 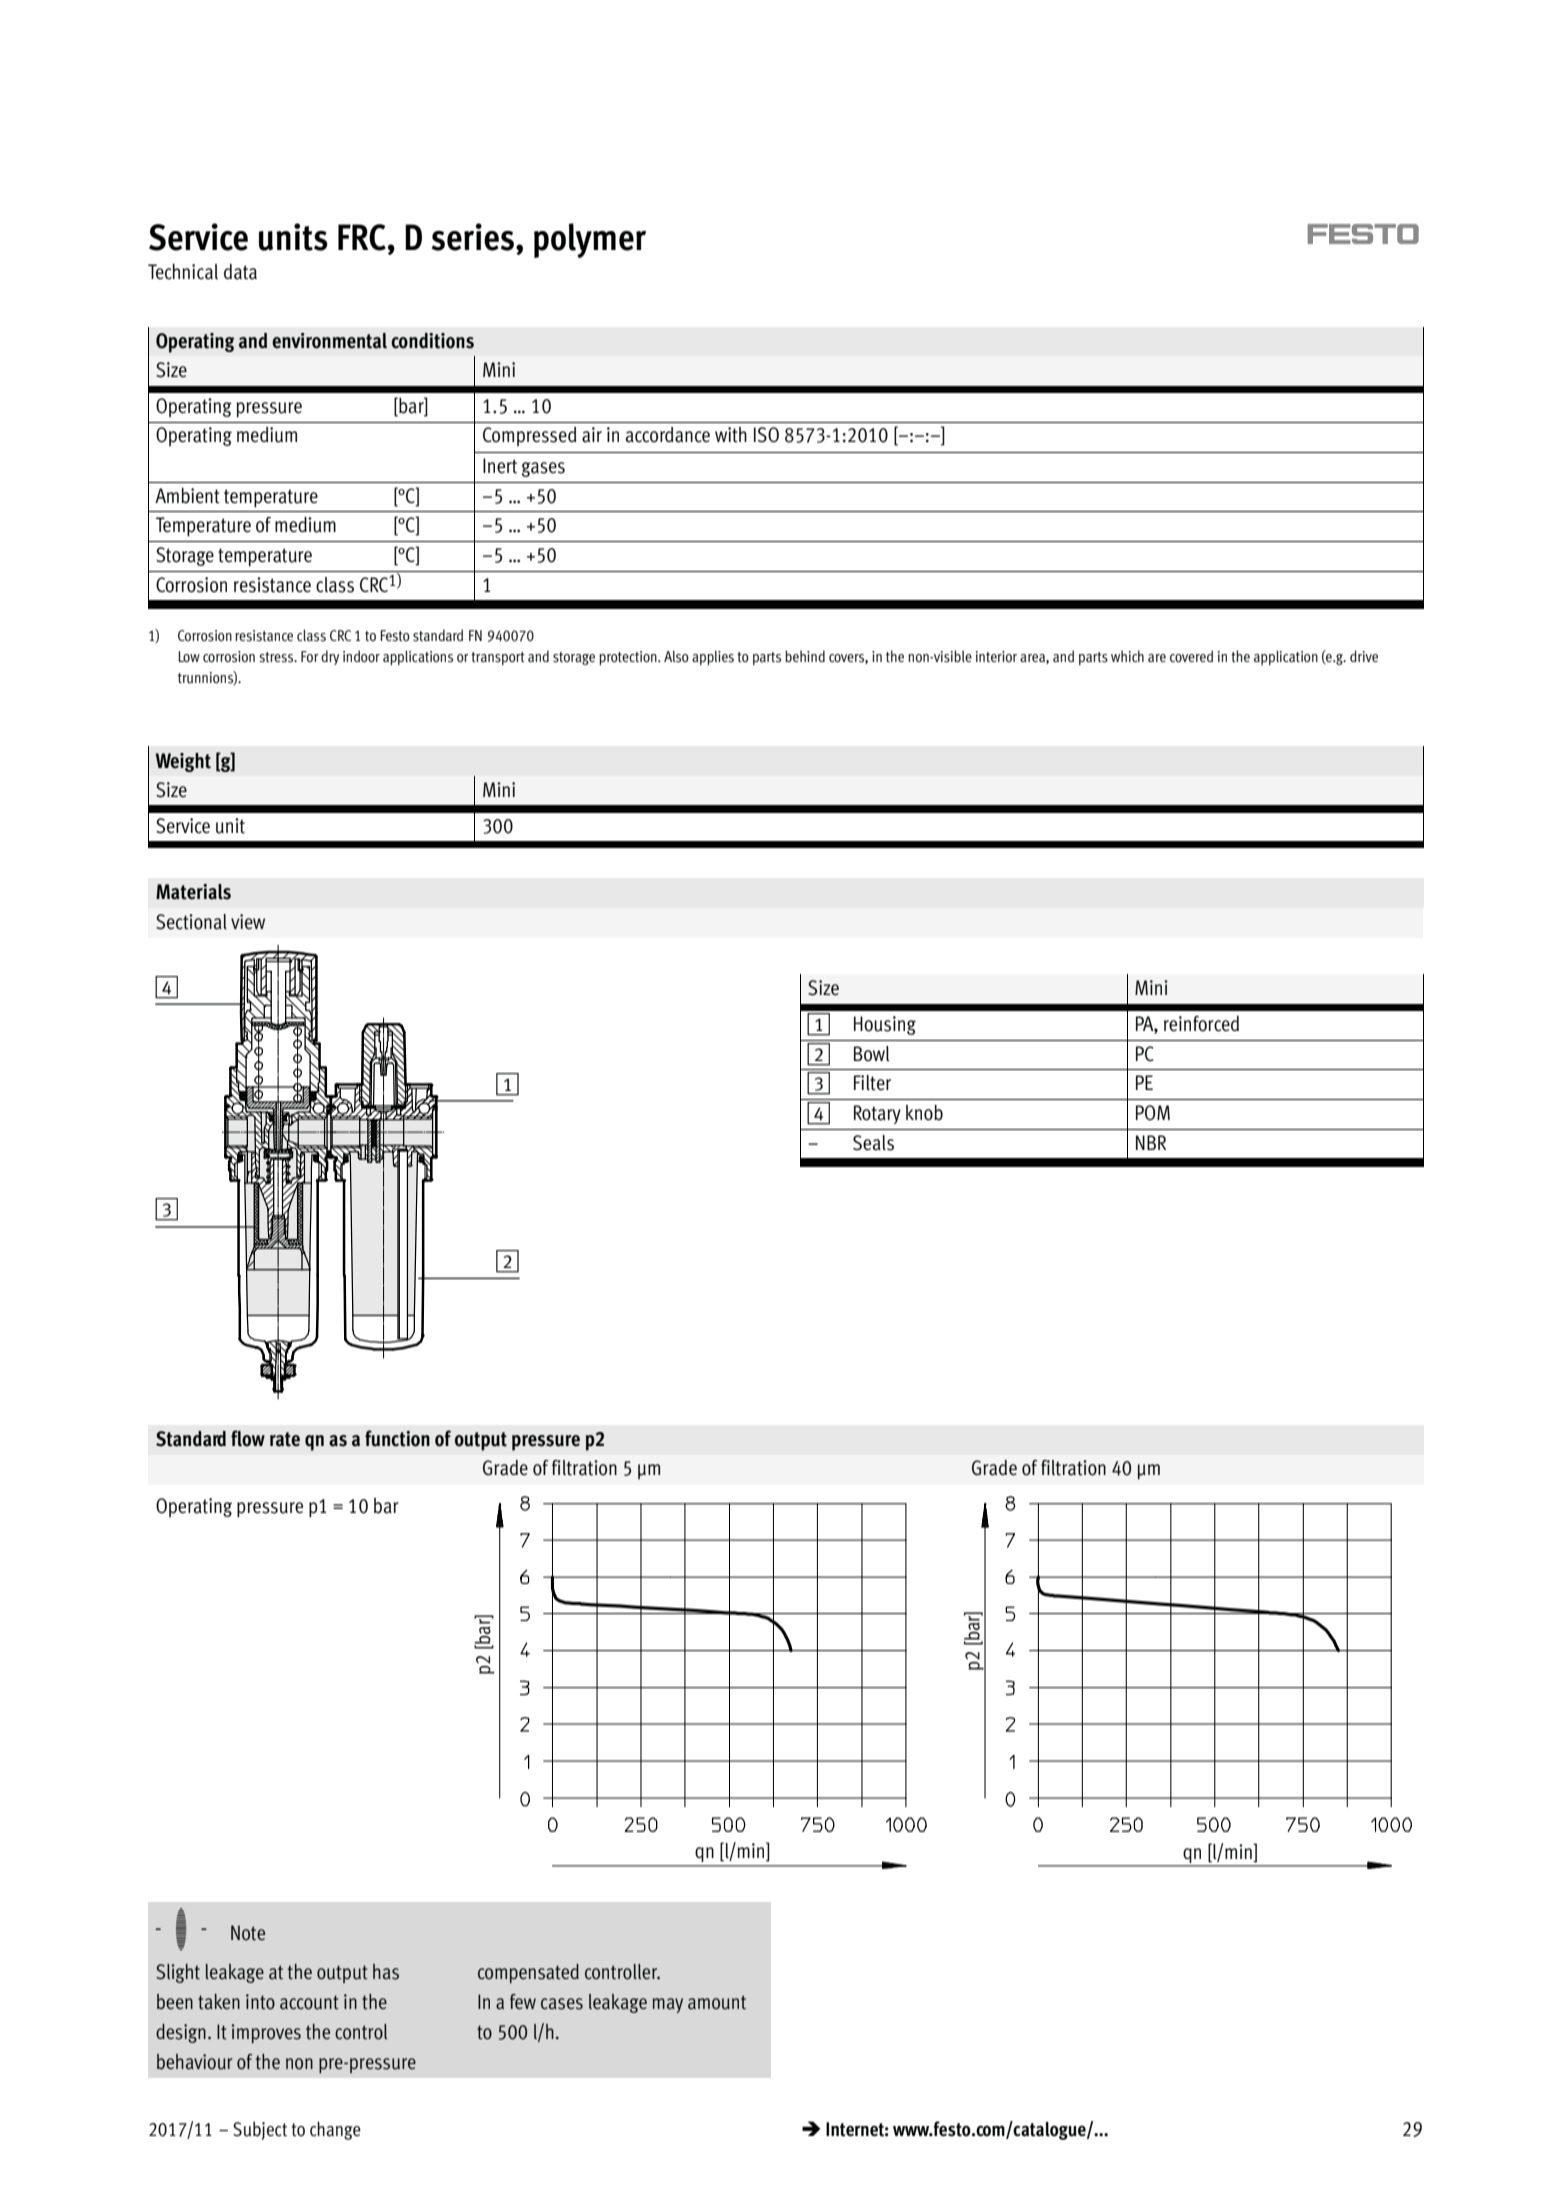 I want to click on ISO, so click(x=766, y=435).
